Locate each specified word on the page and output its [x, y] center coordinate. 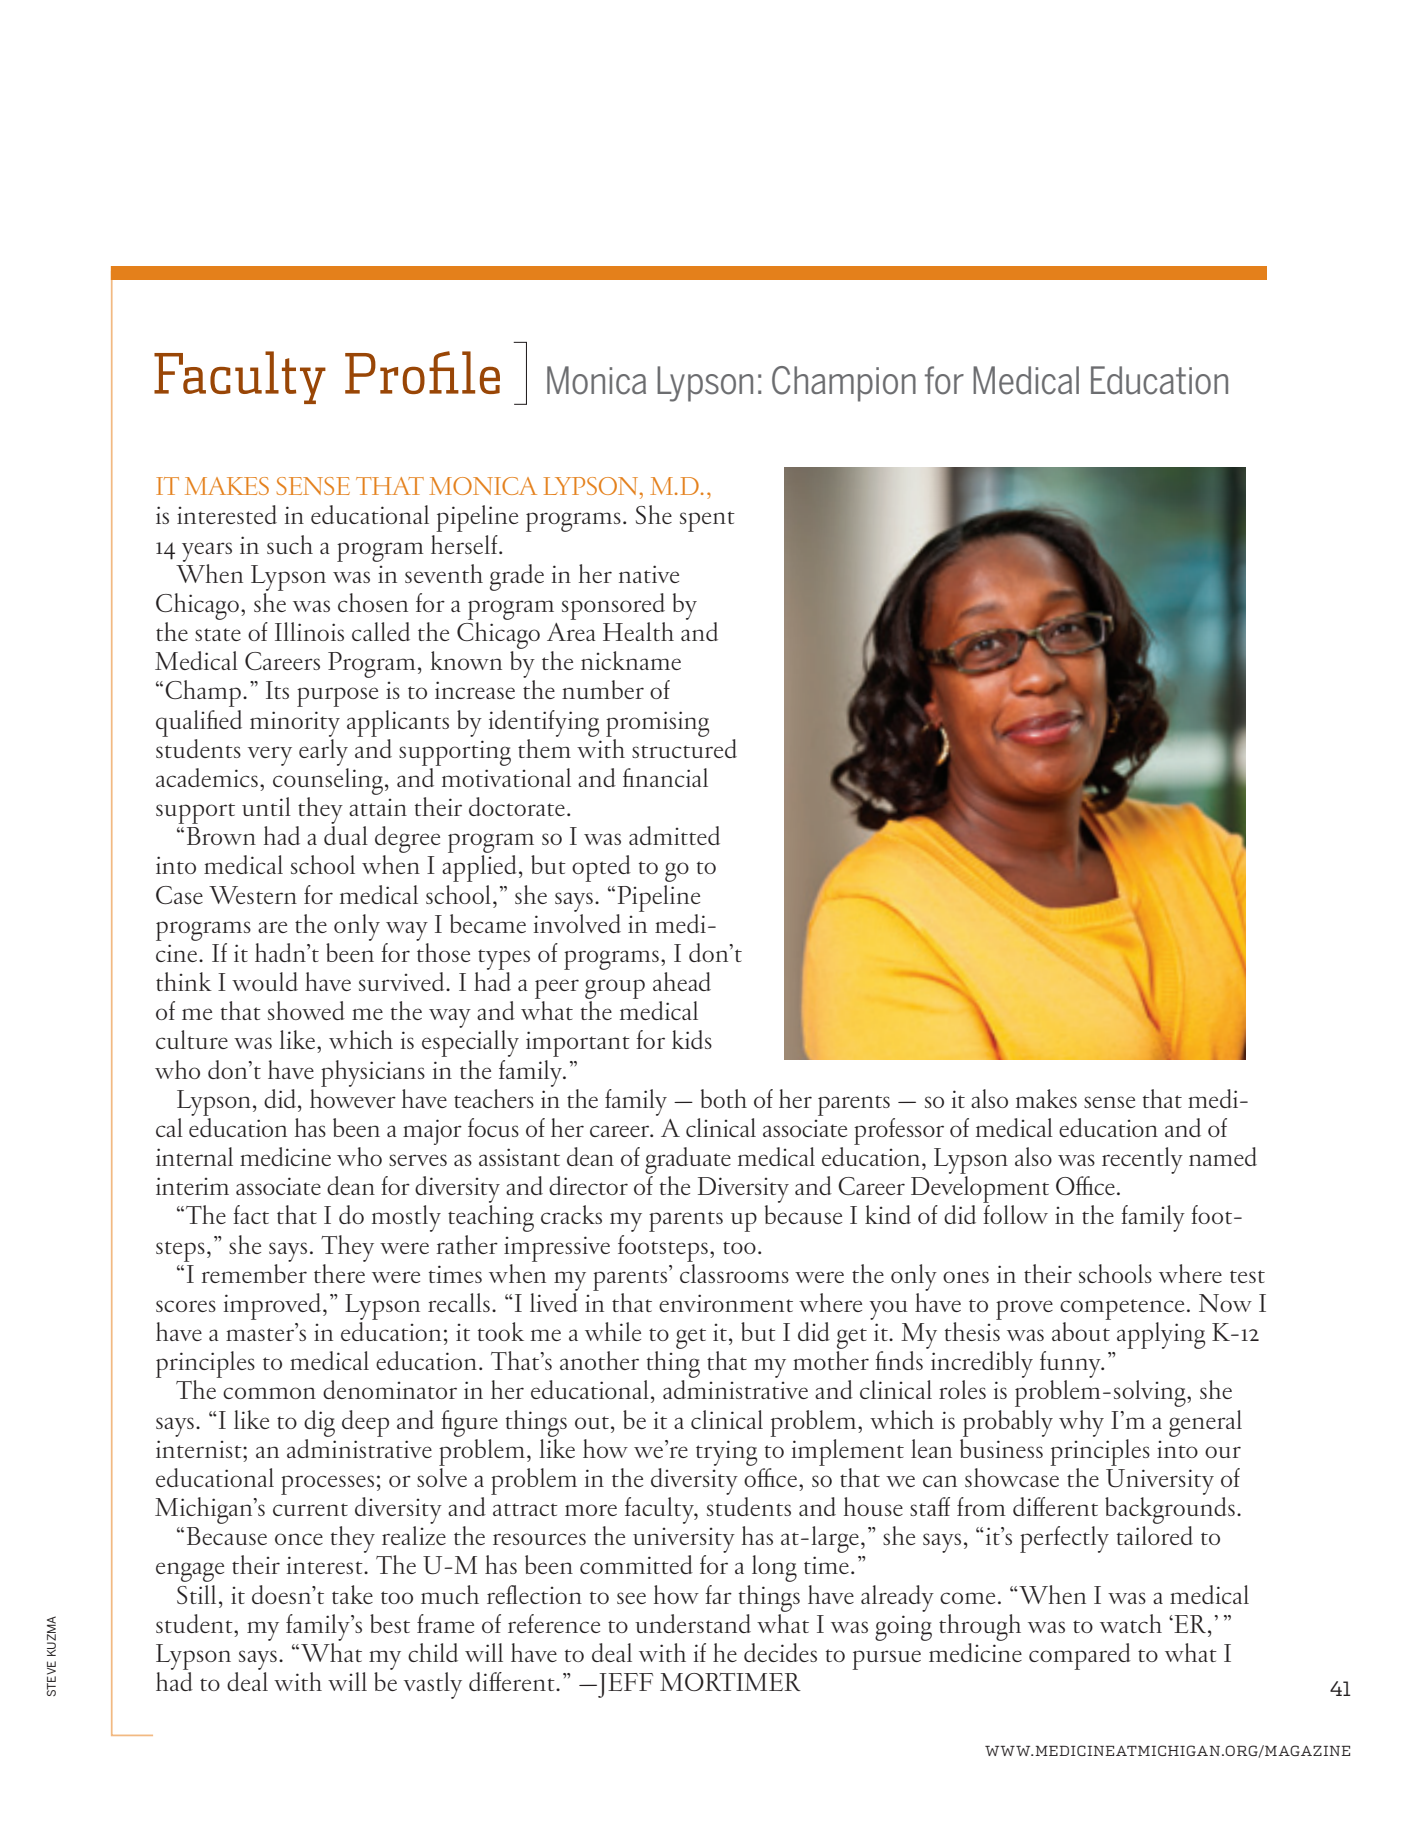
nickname [631, 660]
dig [319, 1423]
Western [253, 895]
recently [1142, 1160]
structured [684, 747]
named [1223, 1156]
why [1081, 1423]
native [649, 574]
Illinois [309, 631]
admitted [674, 835]
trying [726, 1453]
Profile [422, 372]
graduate [688, 1160]
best [390, 1623]
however [353, 1097]
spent [707, 521]
